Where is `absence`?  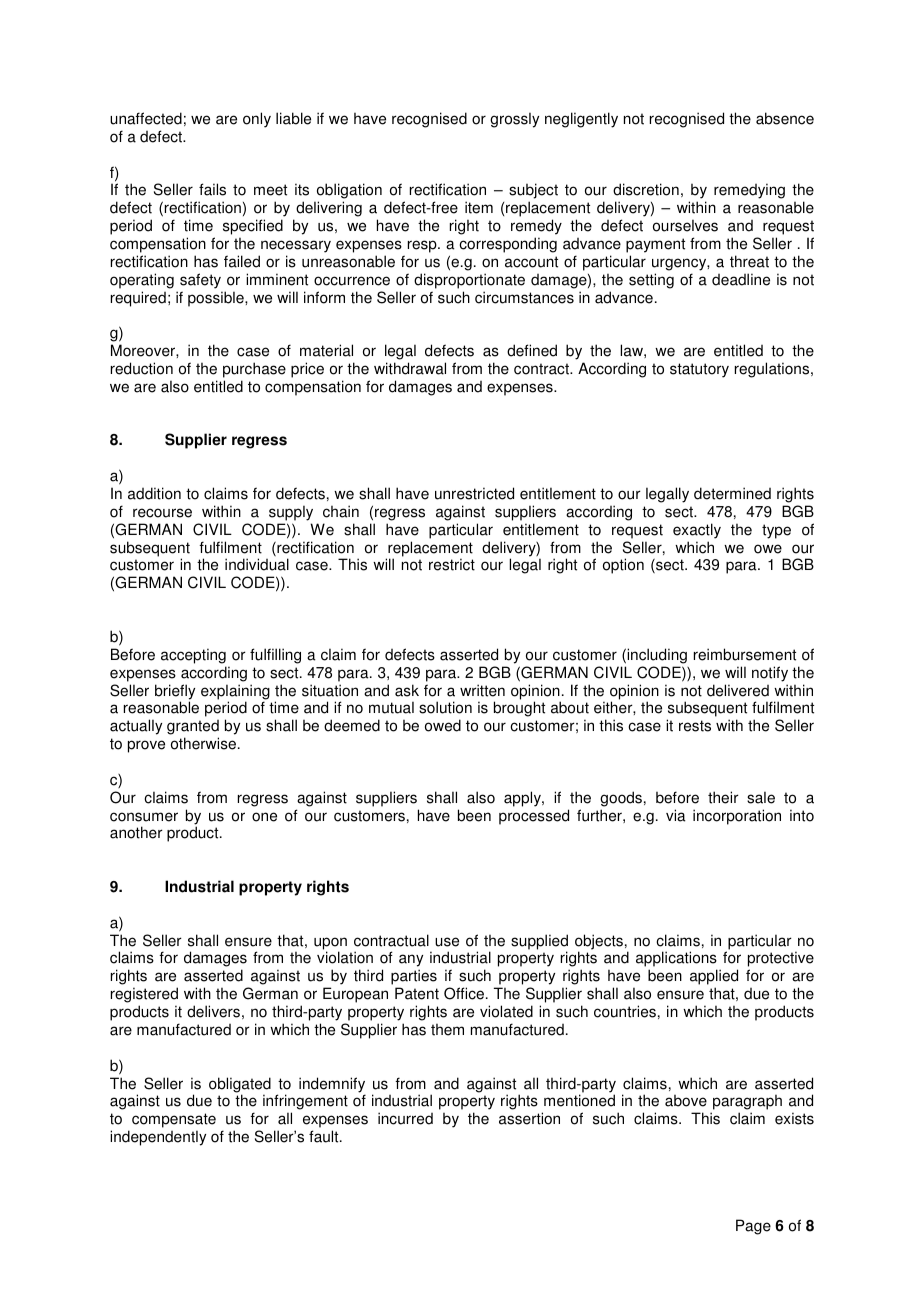 absence is located at coordinates (785, 118).
